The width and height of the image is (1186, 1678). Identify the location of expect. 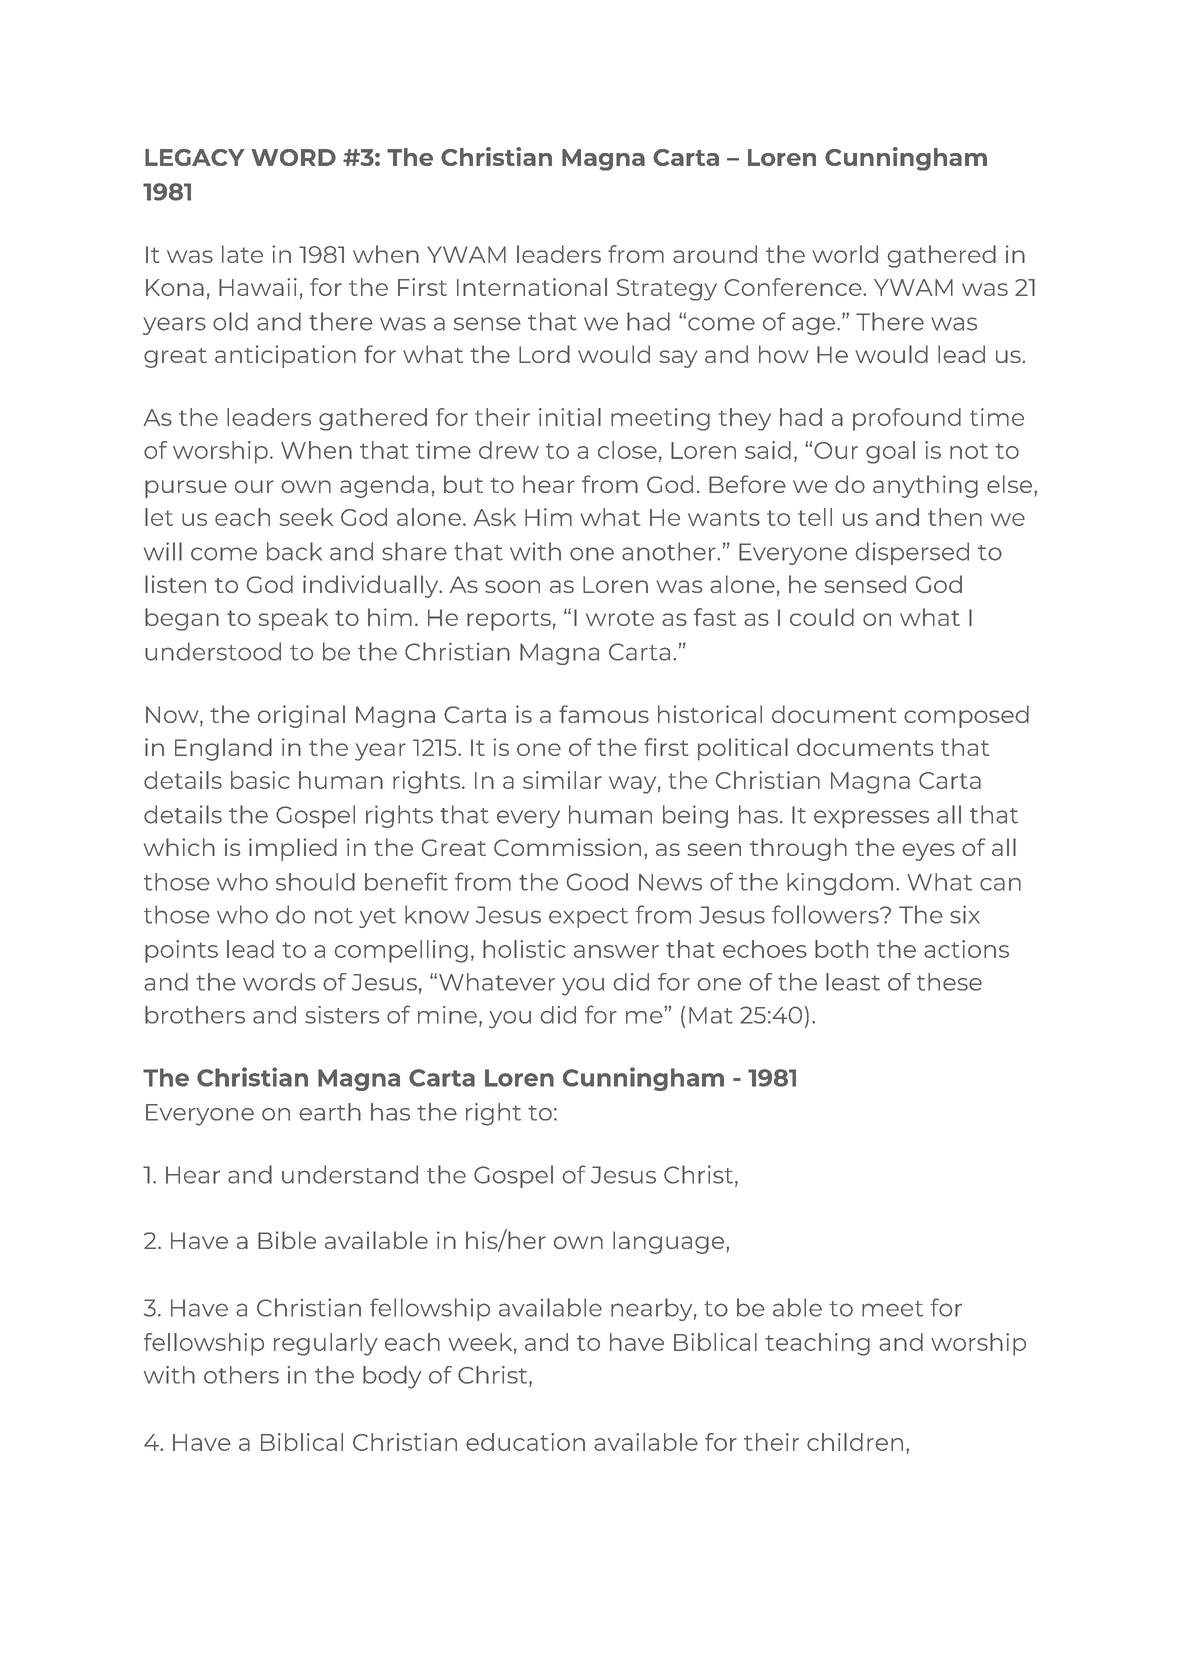
(588, 918).
